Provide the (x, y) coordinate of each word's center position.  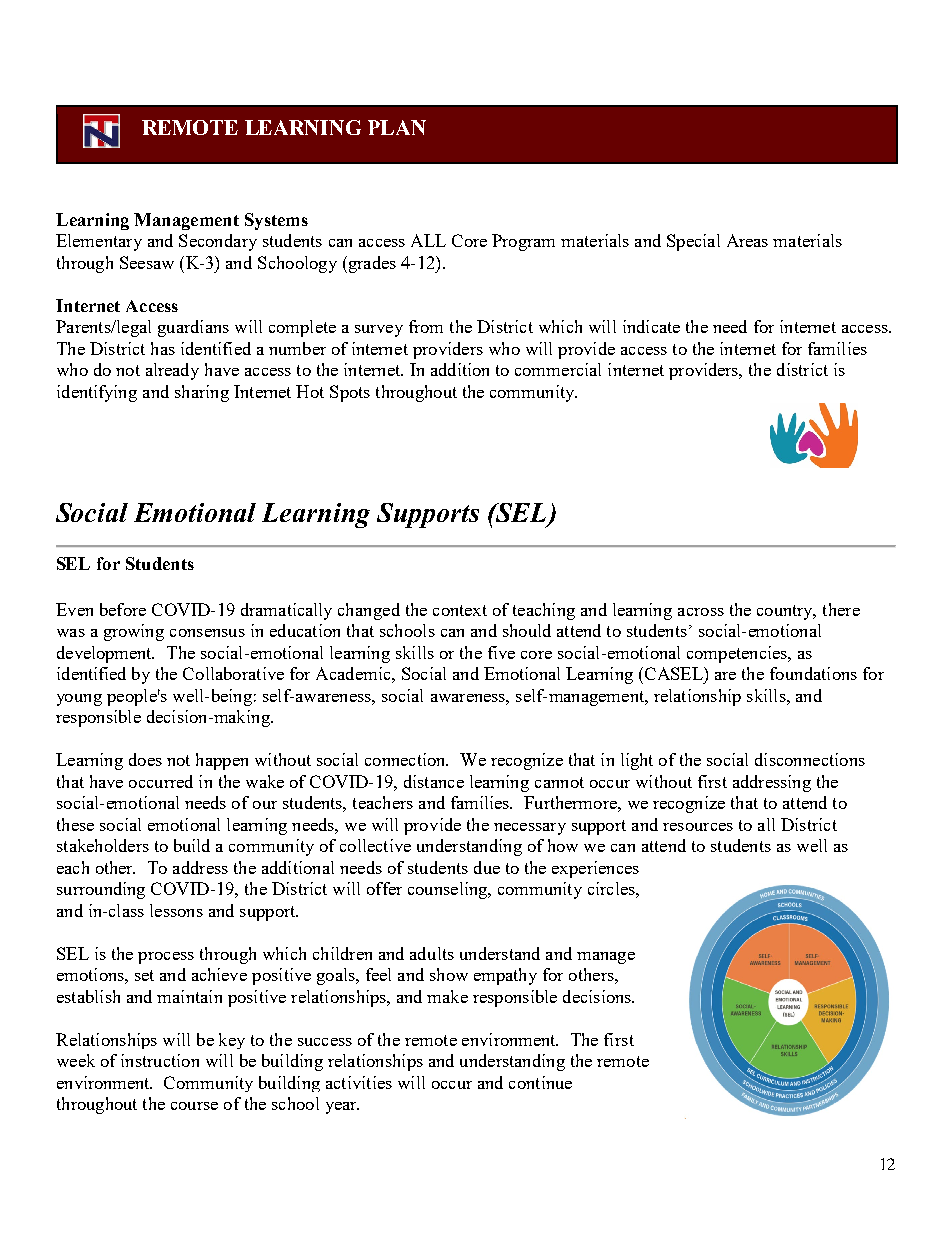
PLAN (397, 127)
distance (434, 781)
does (145, 759)
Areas (747, 240)
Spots (350, 393)
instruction (160, 1060)
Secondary (218, 242)
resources (698, 827)
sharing (202, 393)
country (786, 612)
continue (540, 1082)
